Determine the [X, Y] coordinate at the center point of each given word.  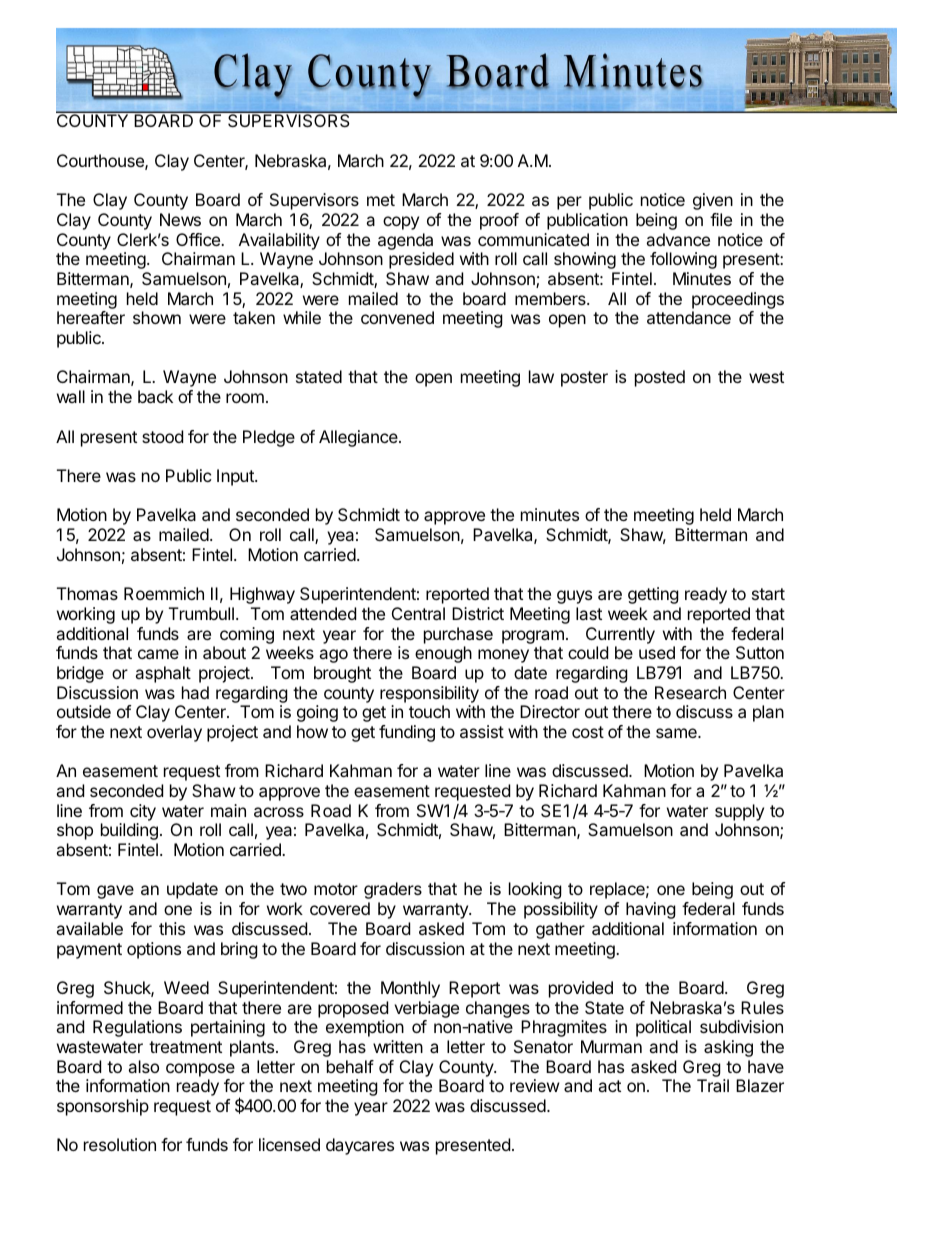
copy [401, 223]
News [180, 219]
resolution [120, 1144]
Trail [713, 1085]
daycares [360, 1146]
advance [678, 239]
